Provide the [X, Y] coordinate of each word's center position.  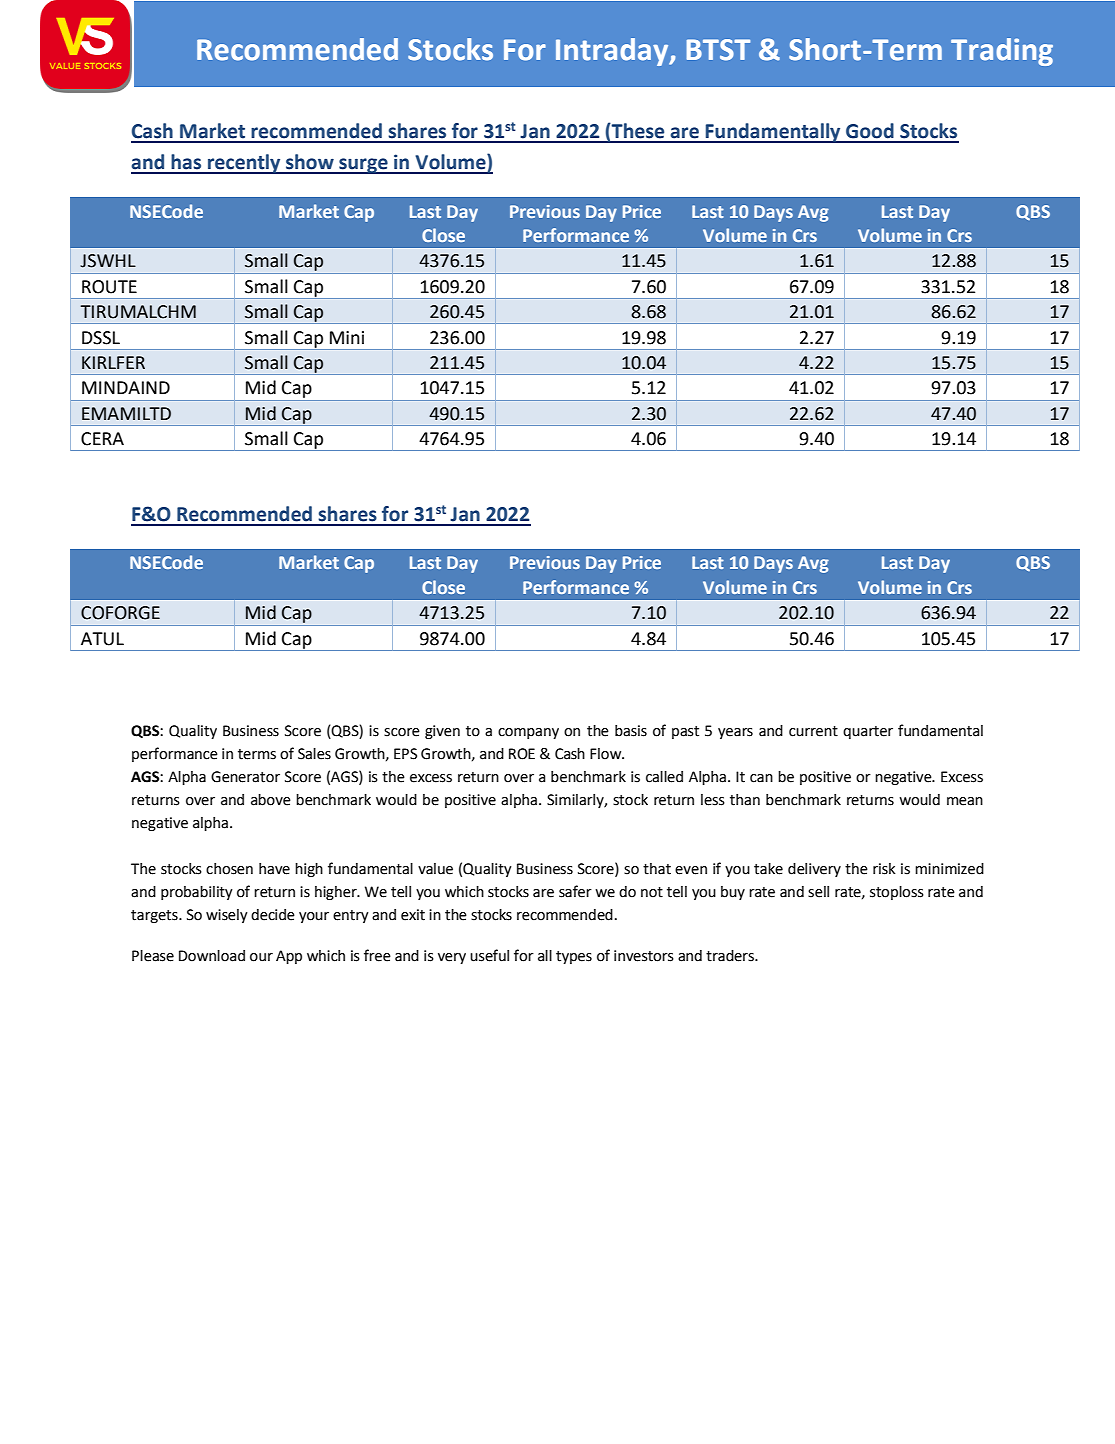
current [813, 731]
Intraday [613, 52]
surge [363, 166]
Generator [245, 777]
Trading [1002, 52]
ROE [522, 754]
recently [244, 164]
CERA [102, 439]
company [528, 733]
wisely [227, 916]
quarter [868, 732]
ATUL [102, 639]
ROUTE [109, 287]
